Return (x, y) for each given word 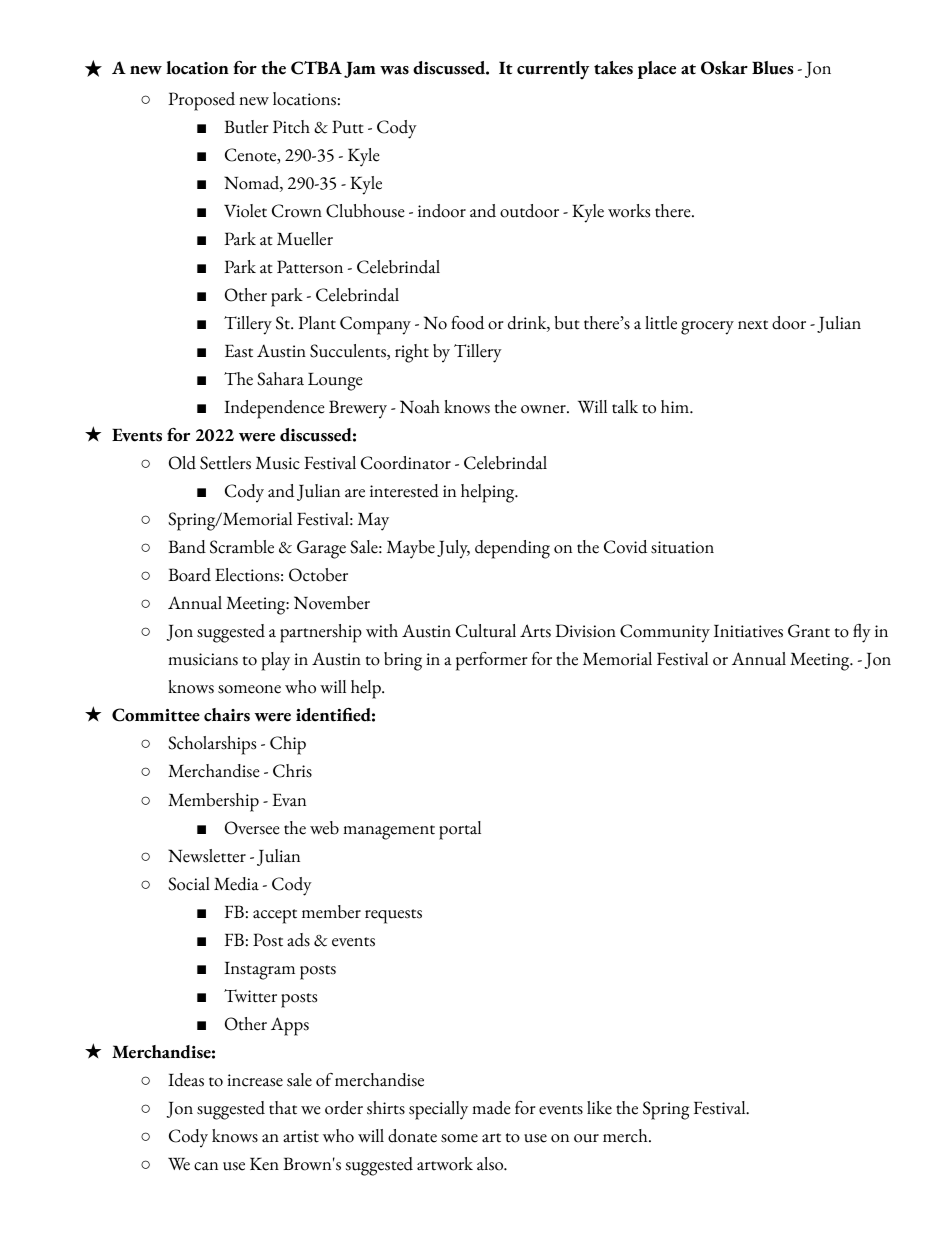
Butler (246, 127)
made (491, 1108)
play (275, 661)
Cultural (486, 631)
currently (553, 70)
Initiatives (748, 631)
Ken (264, 1164)
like (599, 1108)
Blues (773, 68)
